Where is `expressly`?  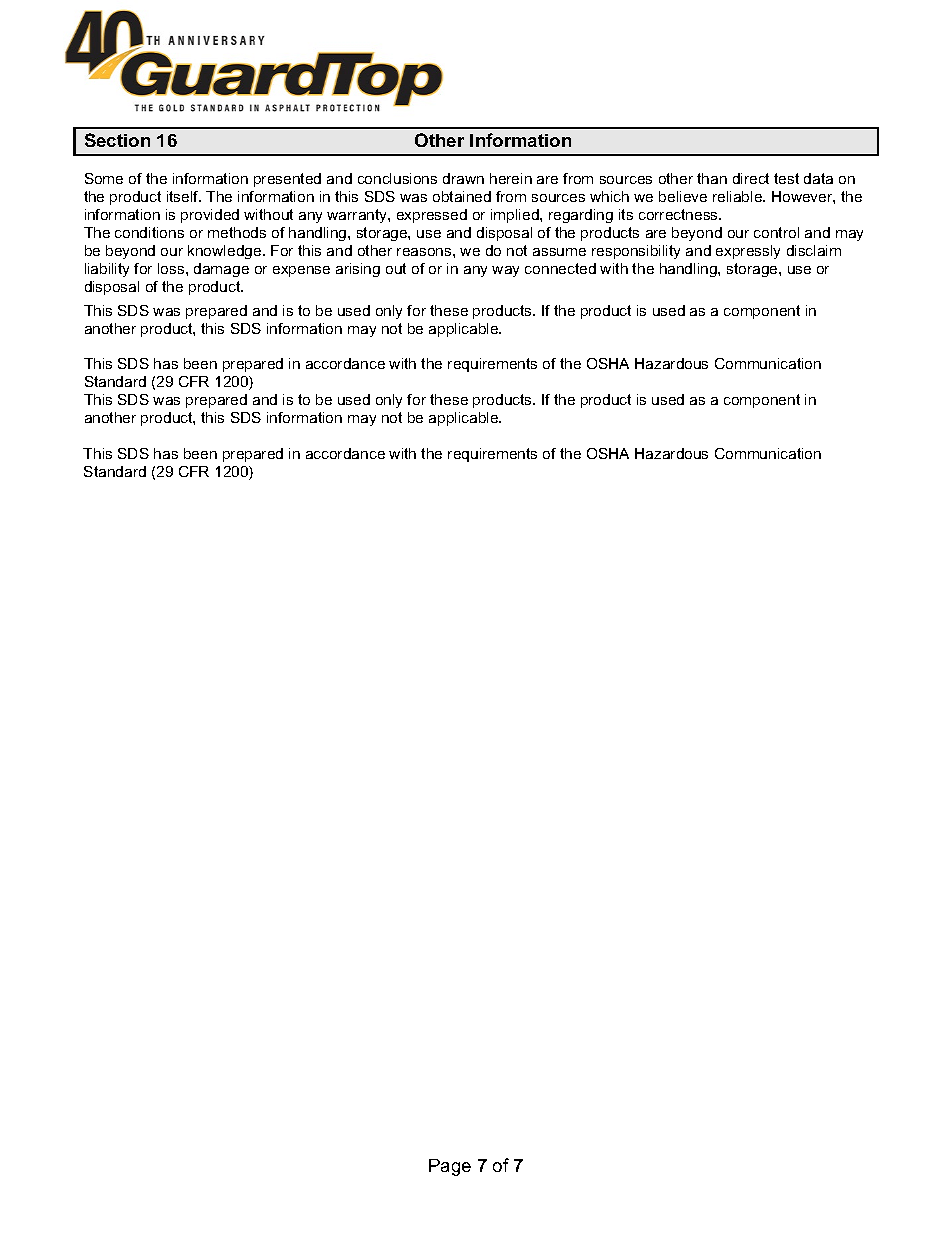
expressly is located at coordinates (748, 252).
